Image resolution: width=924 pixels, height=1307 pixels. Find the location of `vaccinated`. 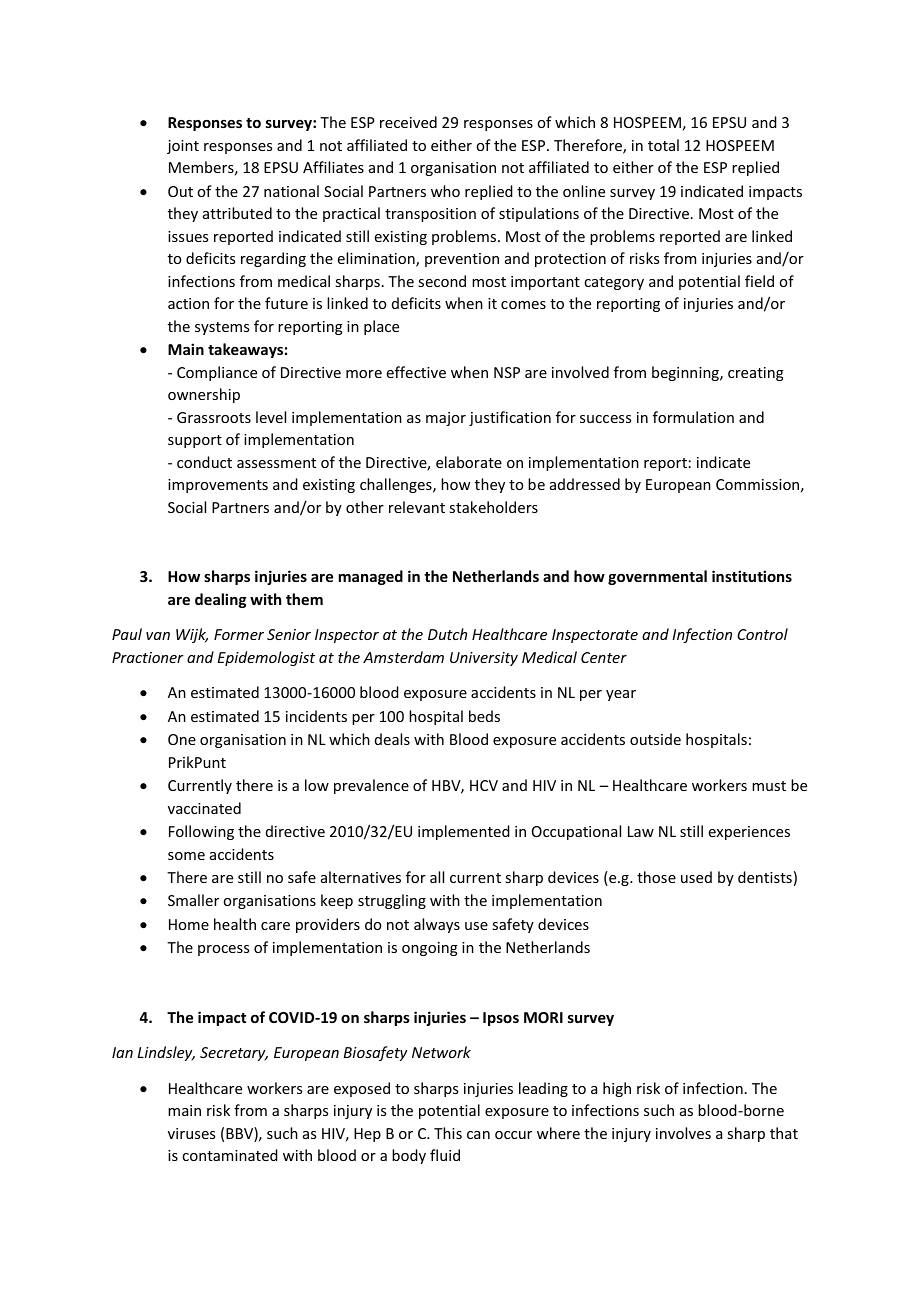

vaccinated is located at coordinates (204, 808).
